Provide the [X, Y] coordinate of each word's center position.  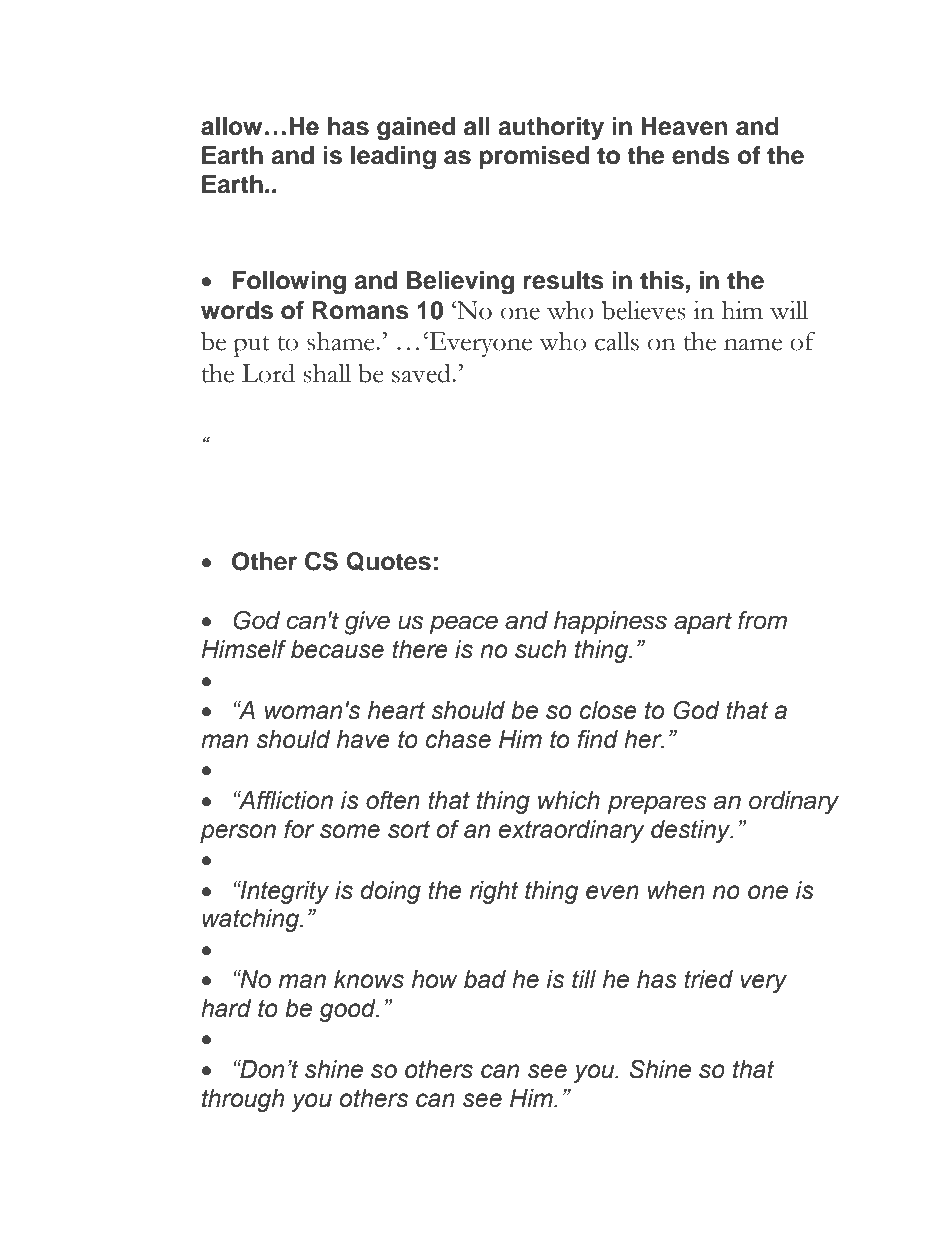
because [337, 649]
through [243, 1100]
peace [463, 624]
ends [701, 155]
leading [393, 157]
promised [534, 157]
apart [703, 623]
